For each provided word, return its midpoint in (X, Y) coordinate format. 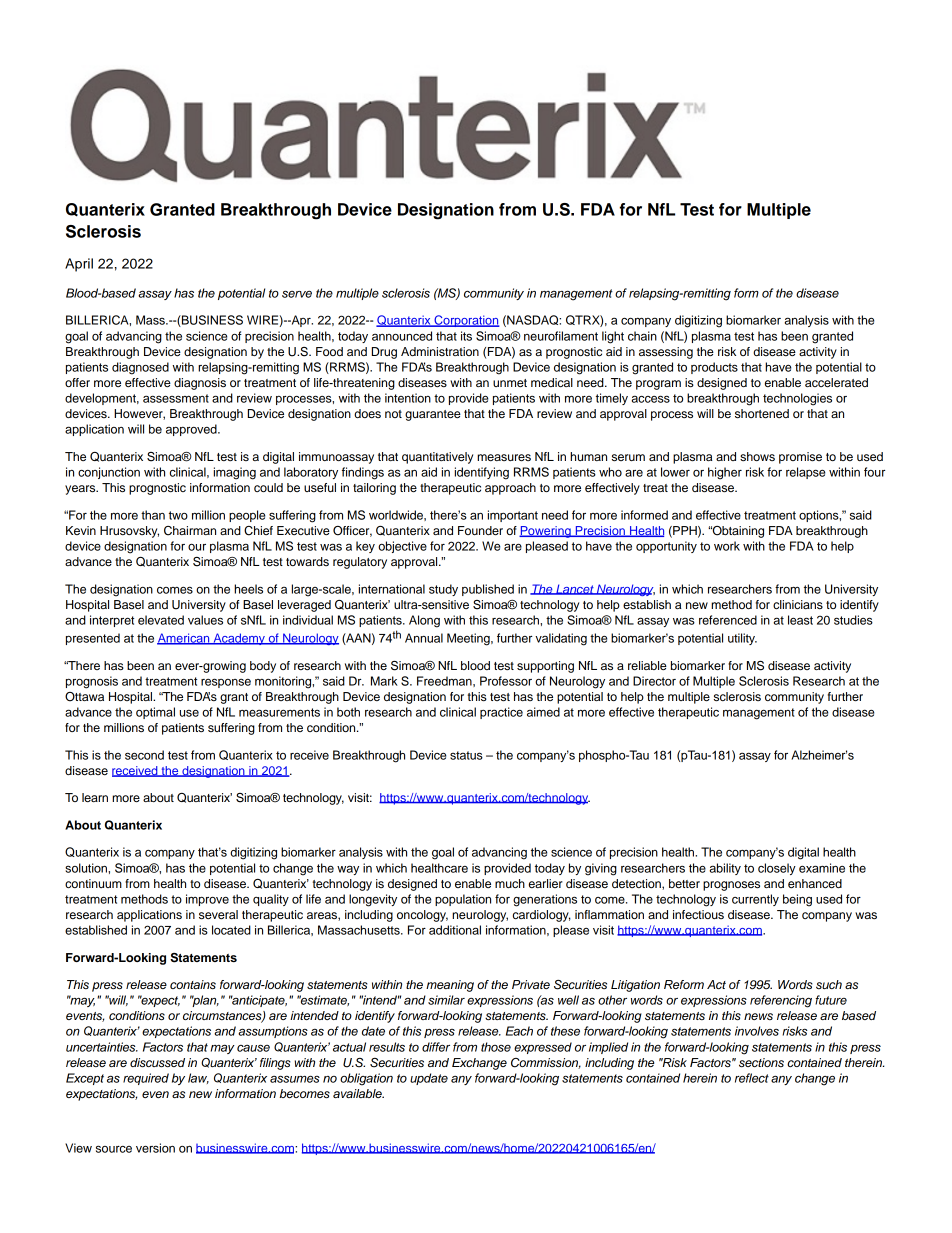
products (714, 368)
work (727, 546)
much (510, 883)
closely (777, 869)
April (79, 265)
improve (207, 900)
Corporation (466, 321)
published (488, 590)
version (155, 1148)
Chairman (190, 531)
